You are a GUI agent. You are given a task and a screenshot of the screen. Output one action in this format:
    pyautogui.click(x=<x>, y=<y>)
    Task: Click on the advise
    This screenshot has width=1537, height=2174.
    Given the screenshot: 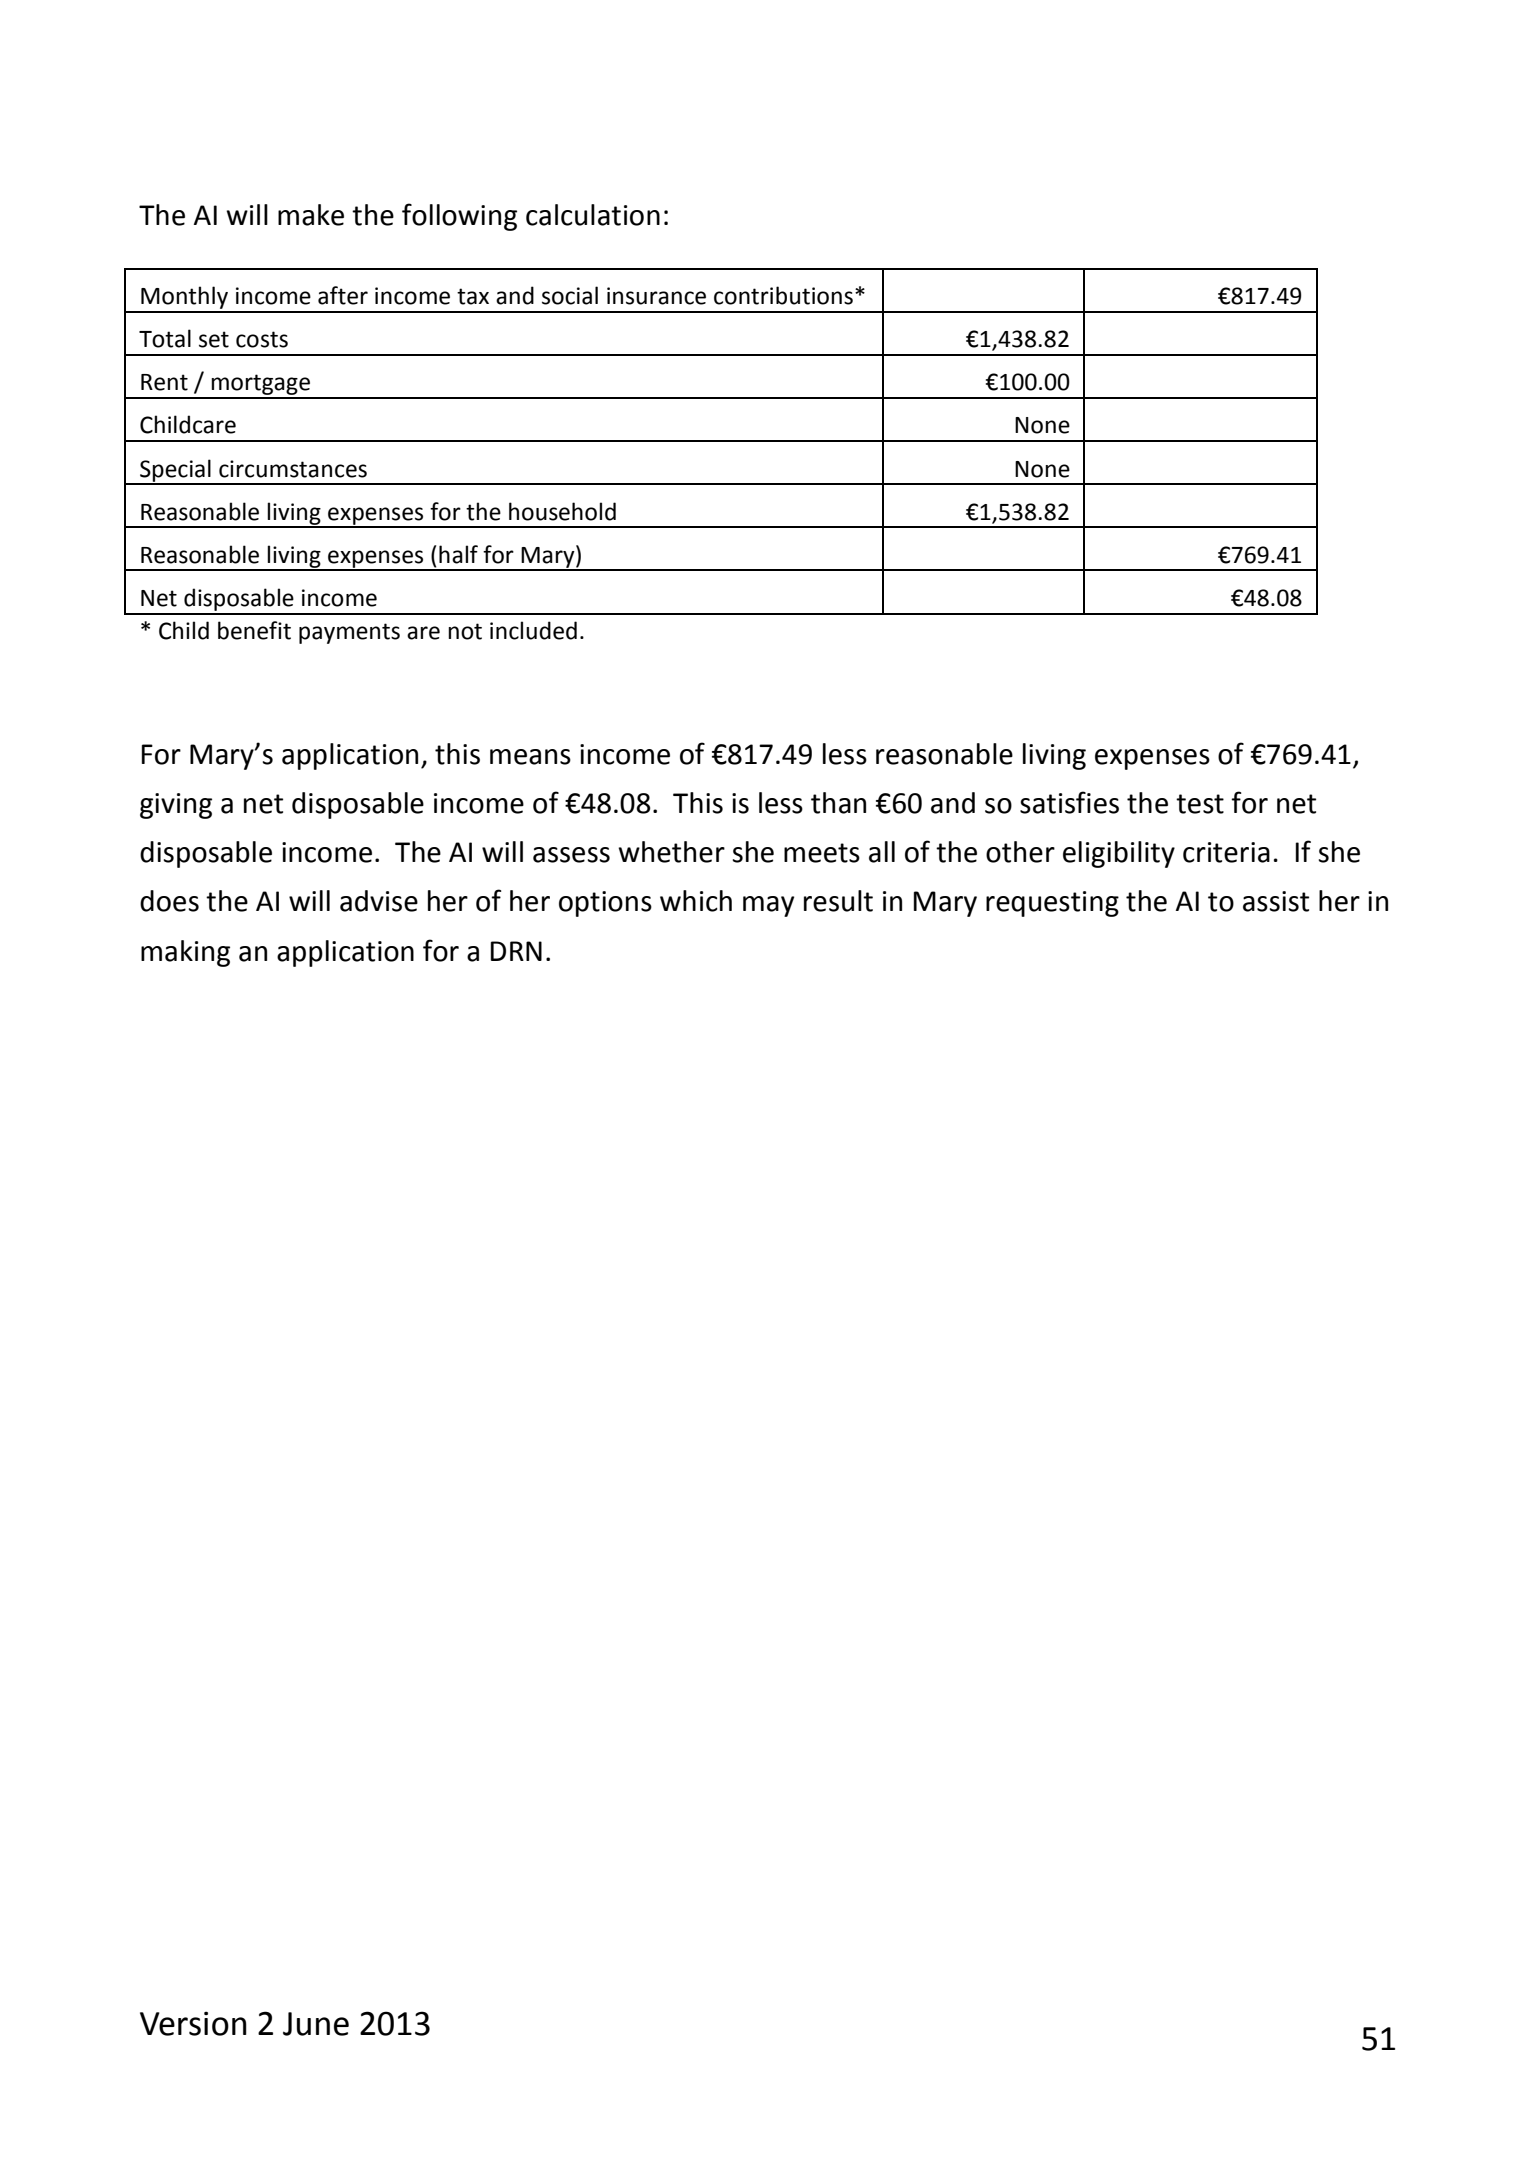 What is the action you would take?
    pyautogui.click(x=379, y=901)
